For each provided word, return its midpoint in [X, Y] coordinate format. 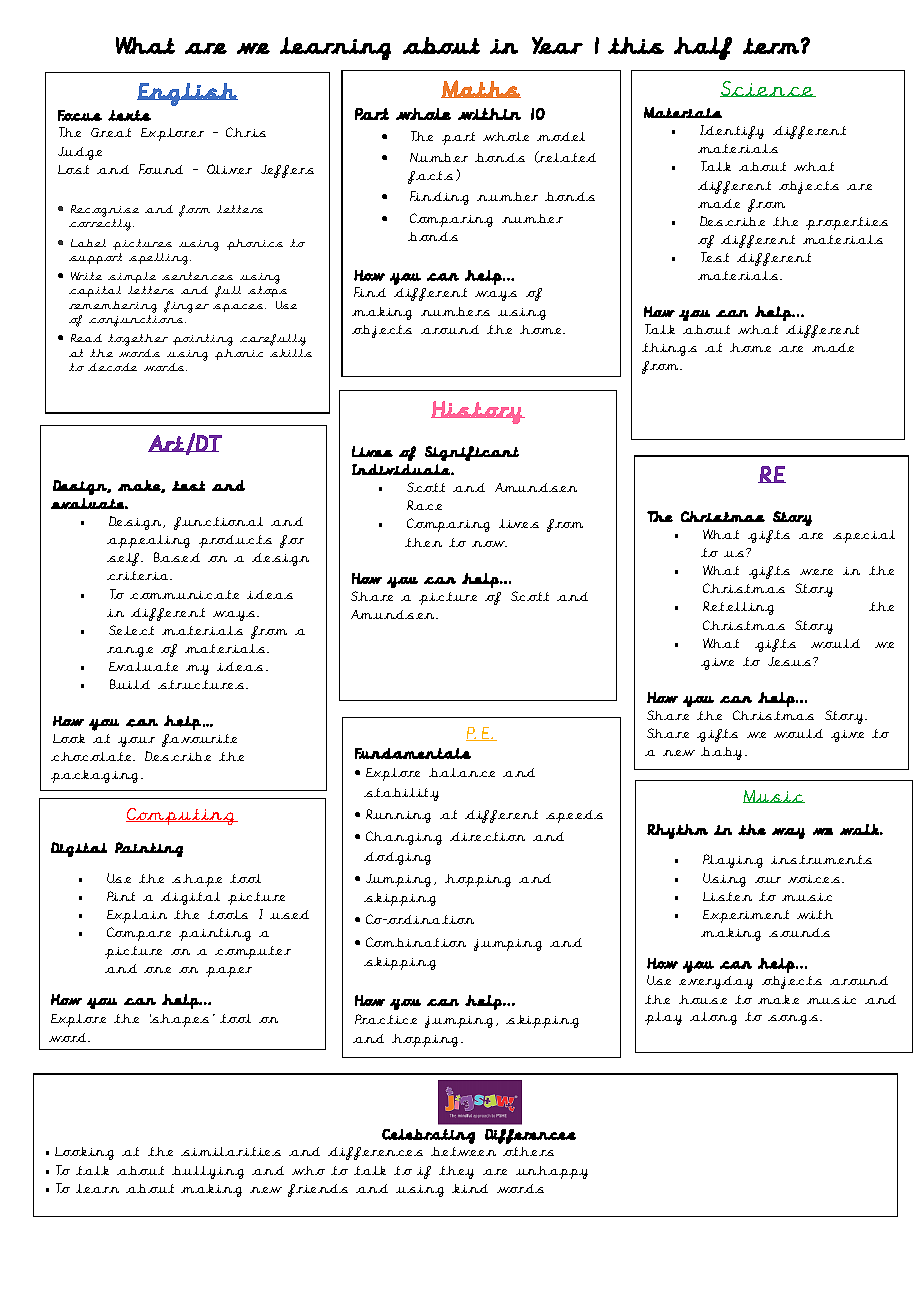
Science [768, 89]
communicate [184, 594]
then [423, 542]
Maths [481, 89]
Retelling [738, 608]
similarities [231, 1151]
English [187, 94]
